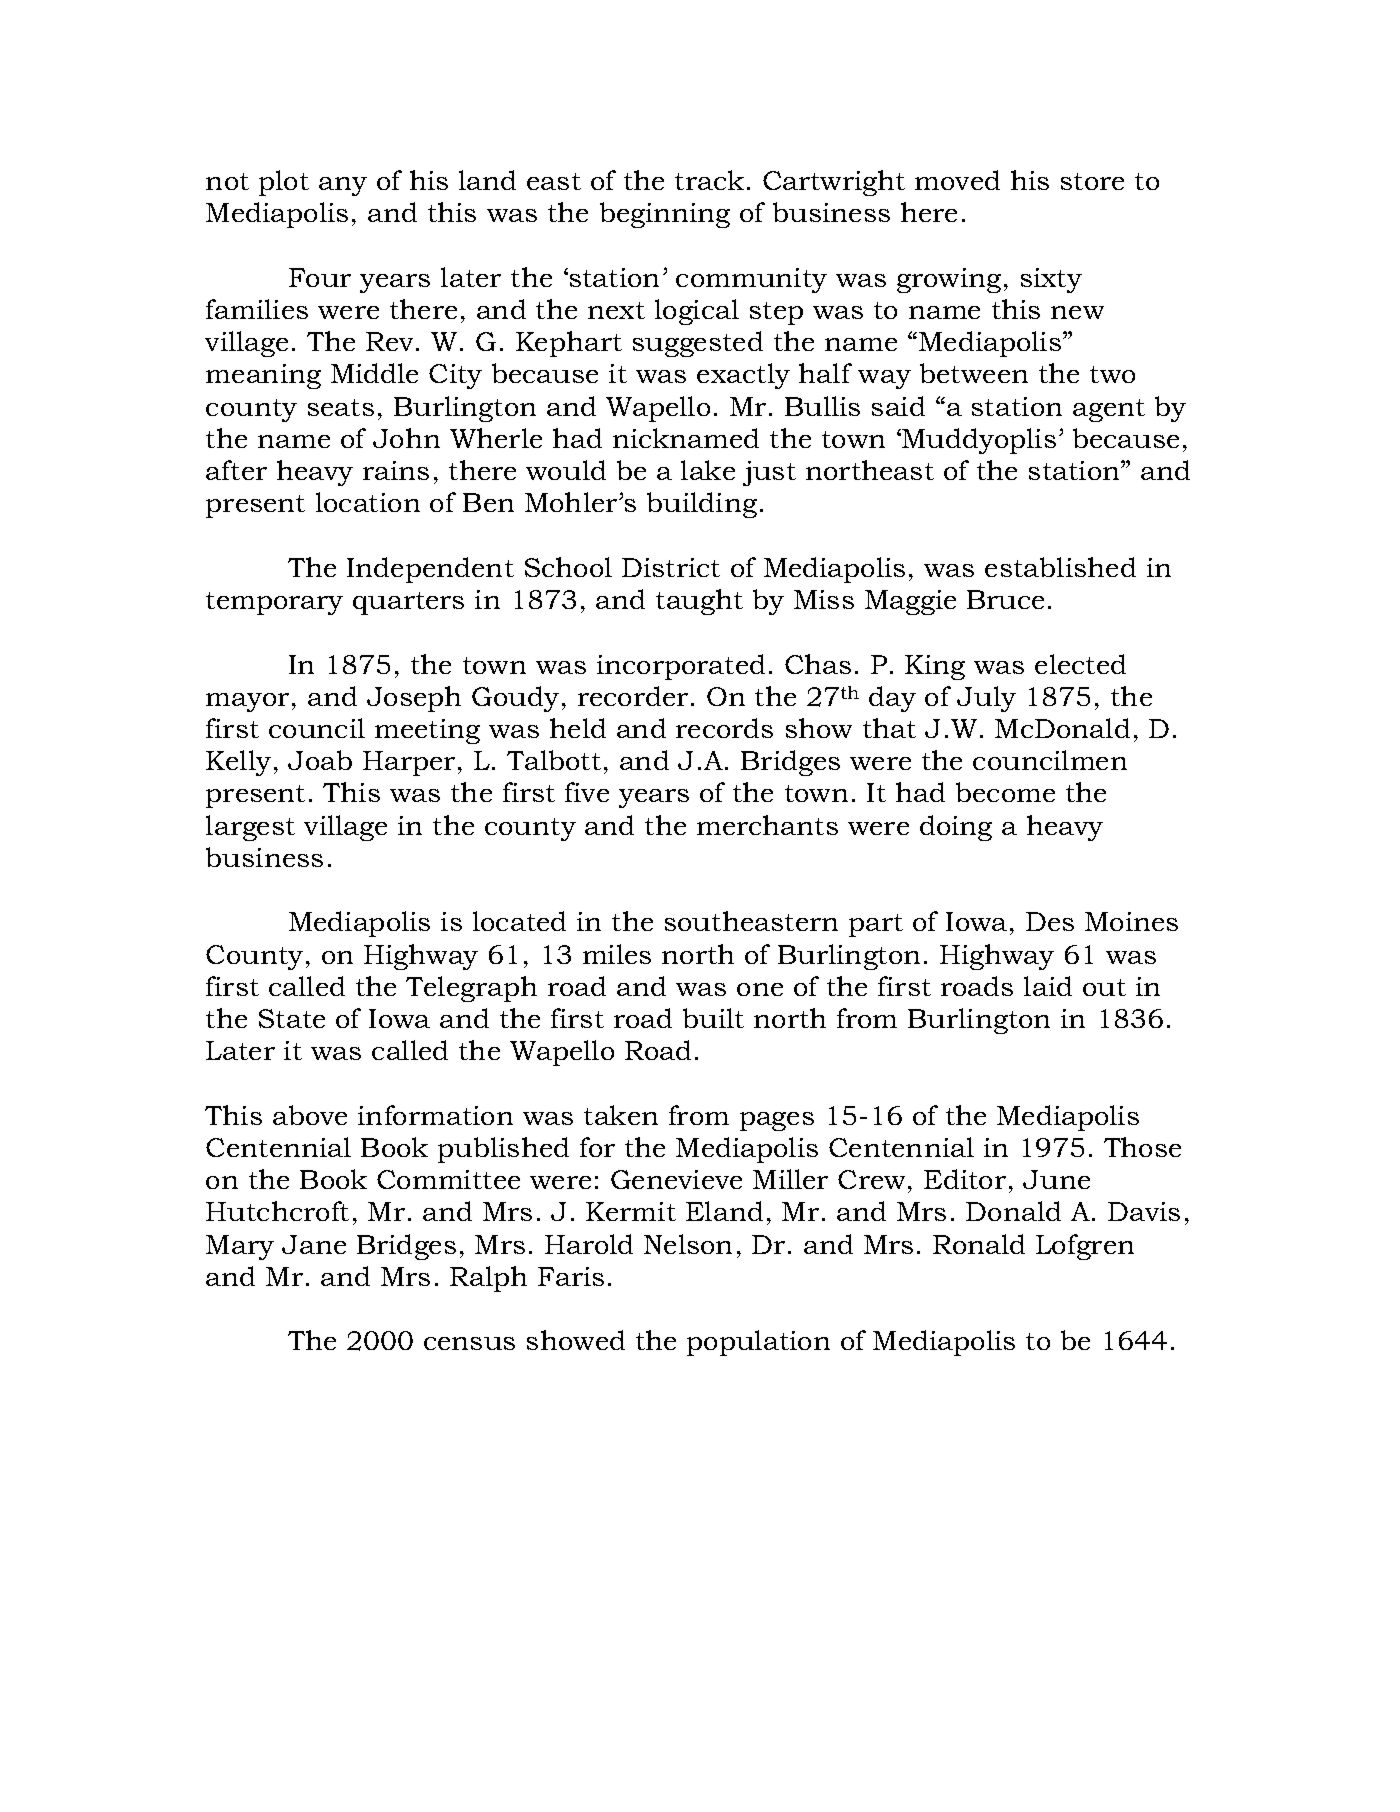 The image size is (1400, 1812). Describe the element at coordinates (343, 186) in the screenshot. I see `any` at that location.
